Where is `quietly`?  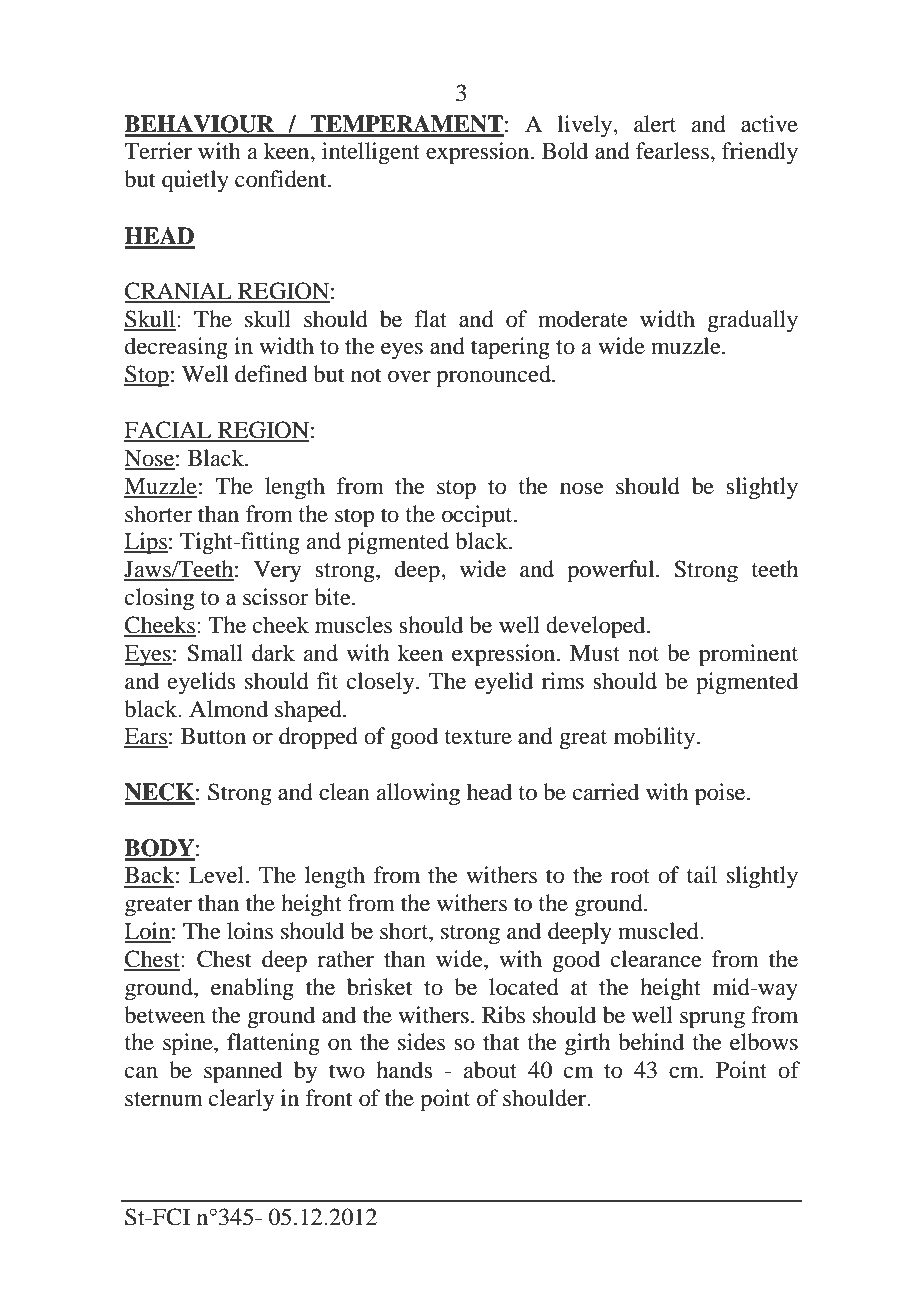
quietly is located at coordinates (195, 181).
